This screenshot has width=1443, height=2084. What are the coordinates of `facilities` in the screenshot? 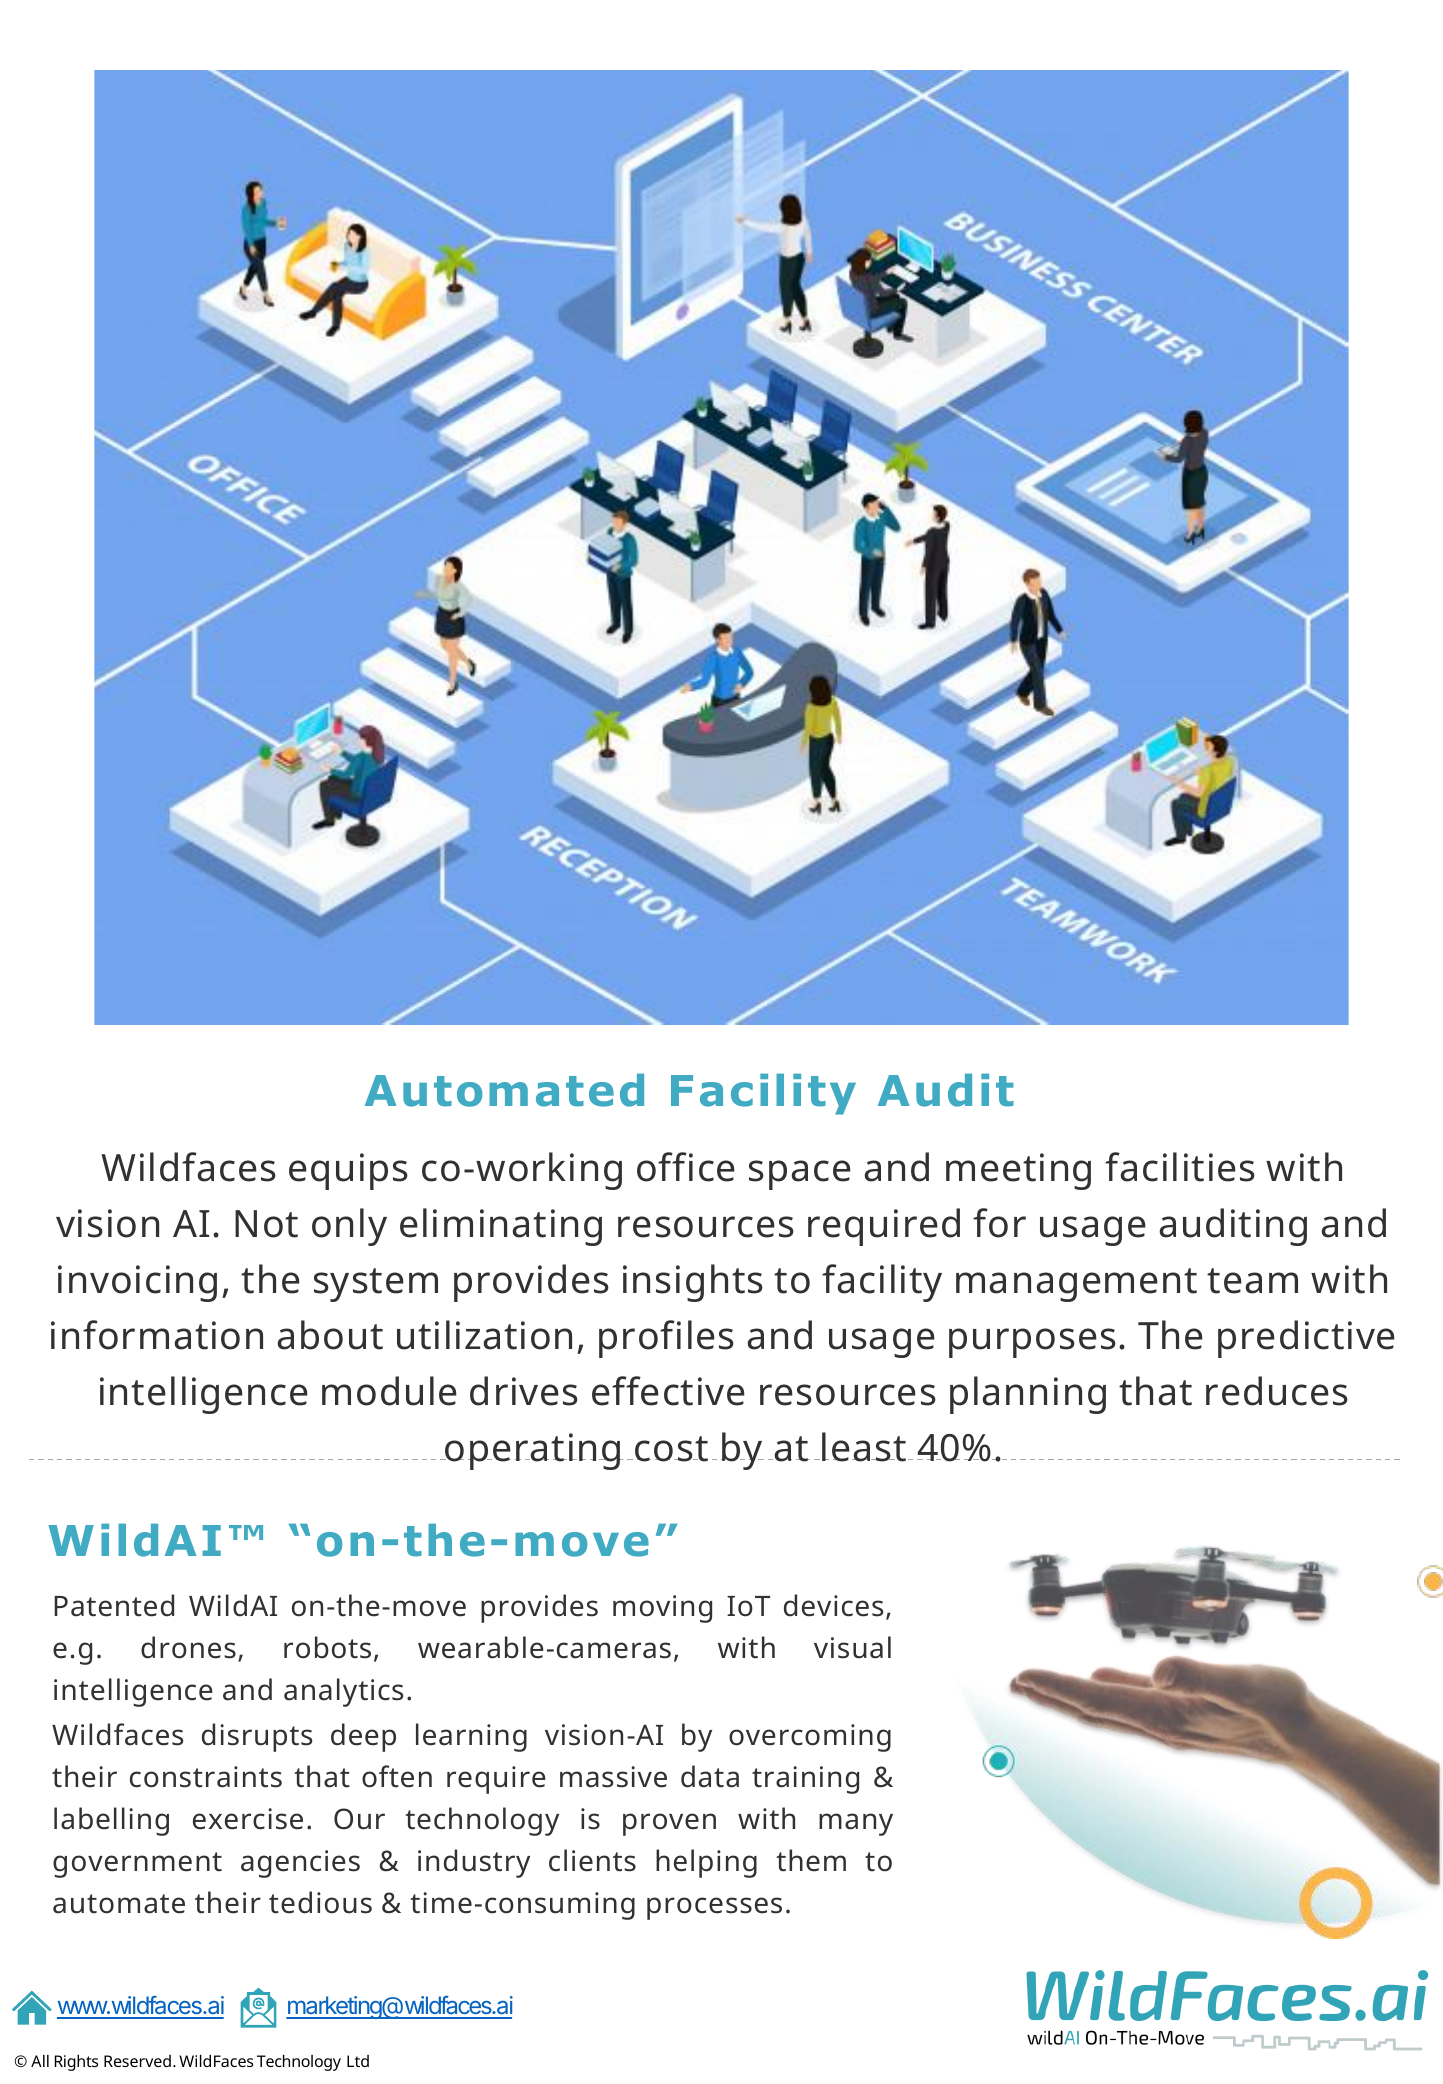 It's located at (1180, 1167).
